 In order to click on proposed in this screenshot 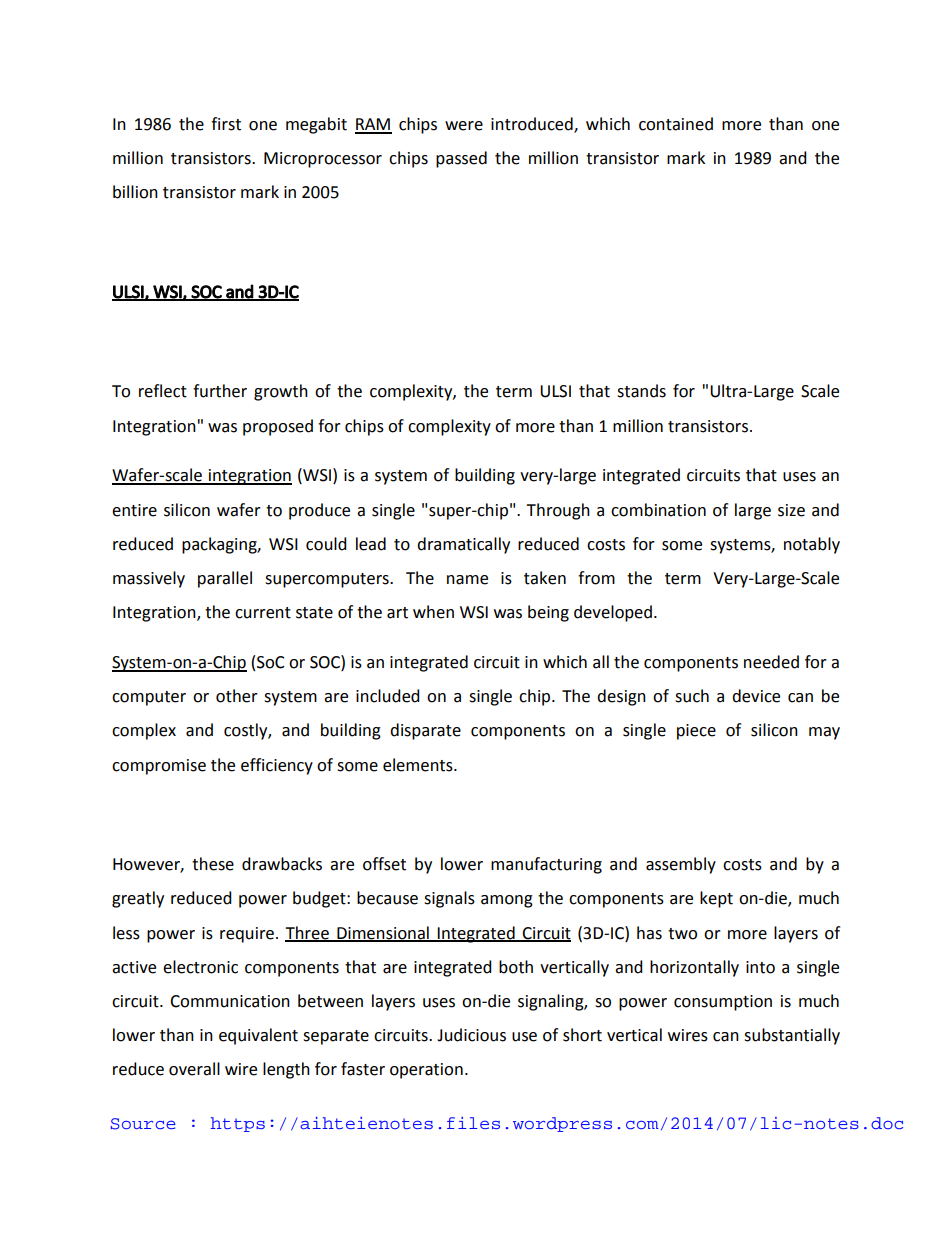, I will do `click(278, 427)`.
